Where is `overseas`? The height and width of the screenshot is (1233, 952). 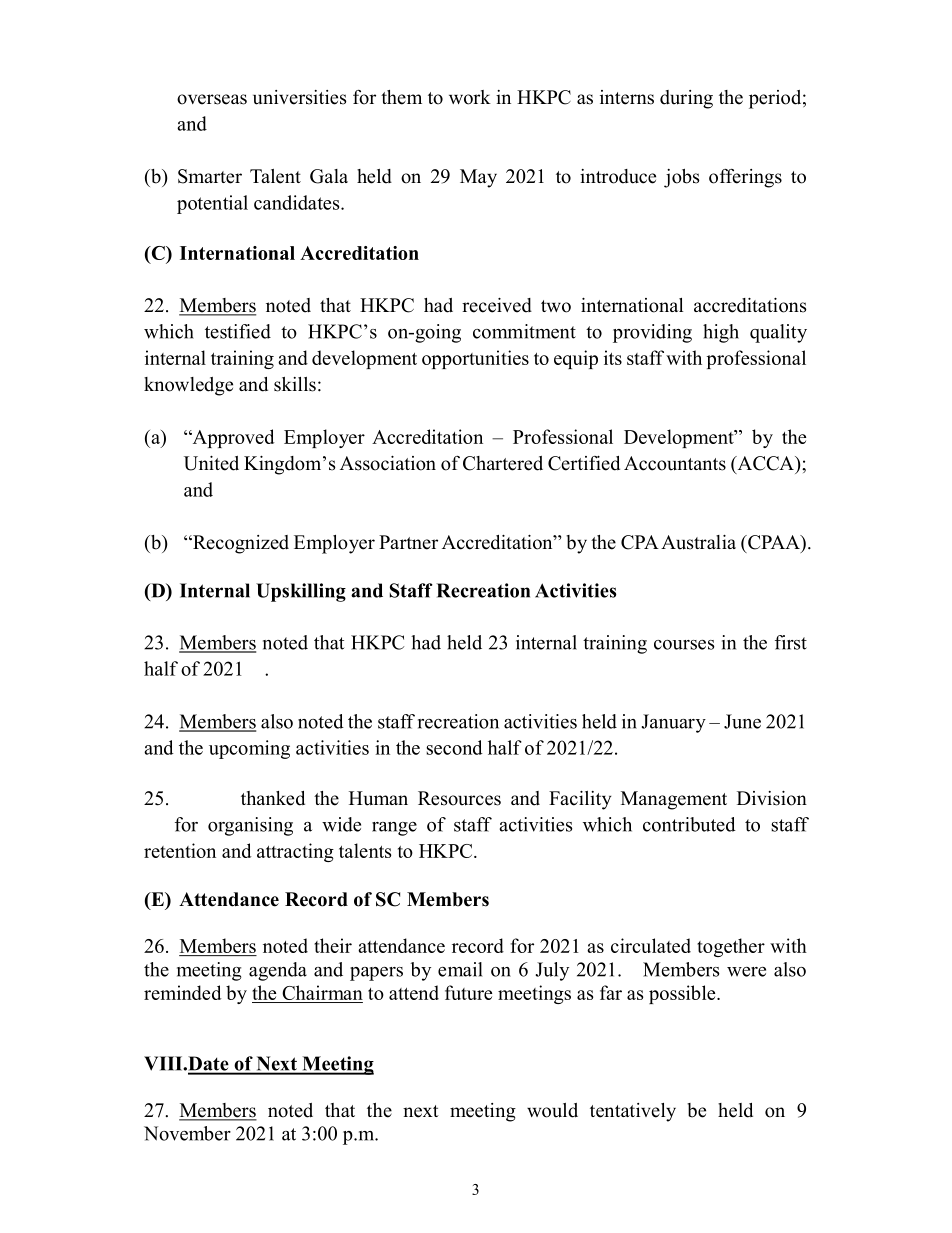
overseas is located at coordinates (212, 99).
